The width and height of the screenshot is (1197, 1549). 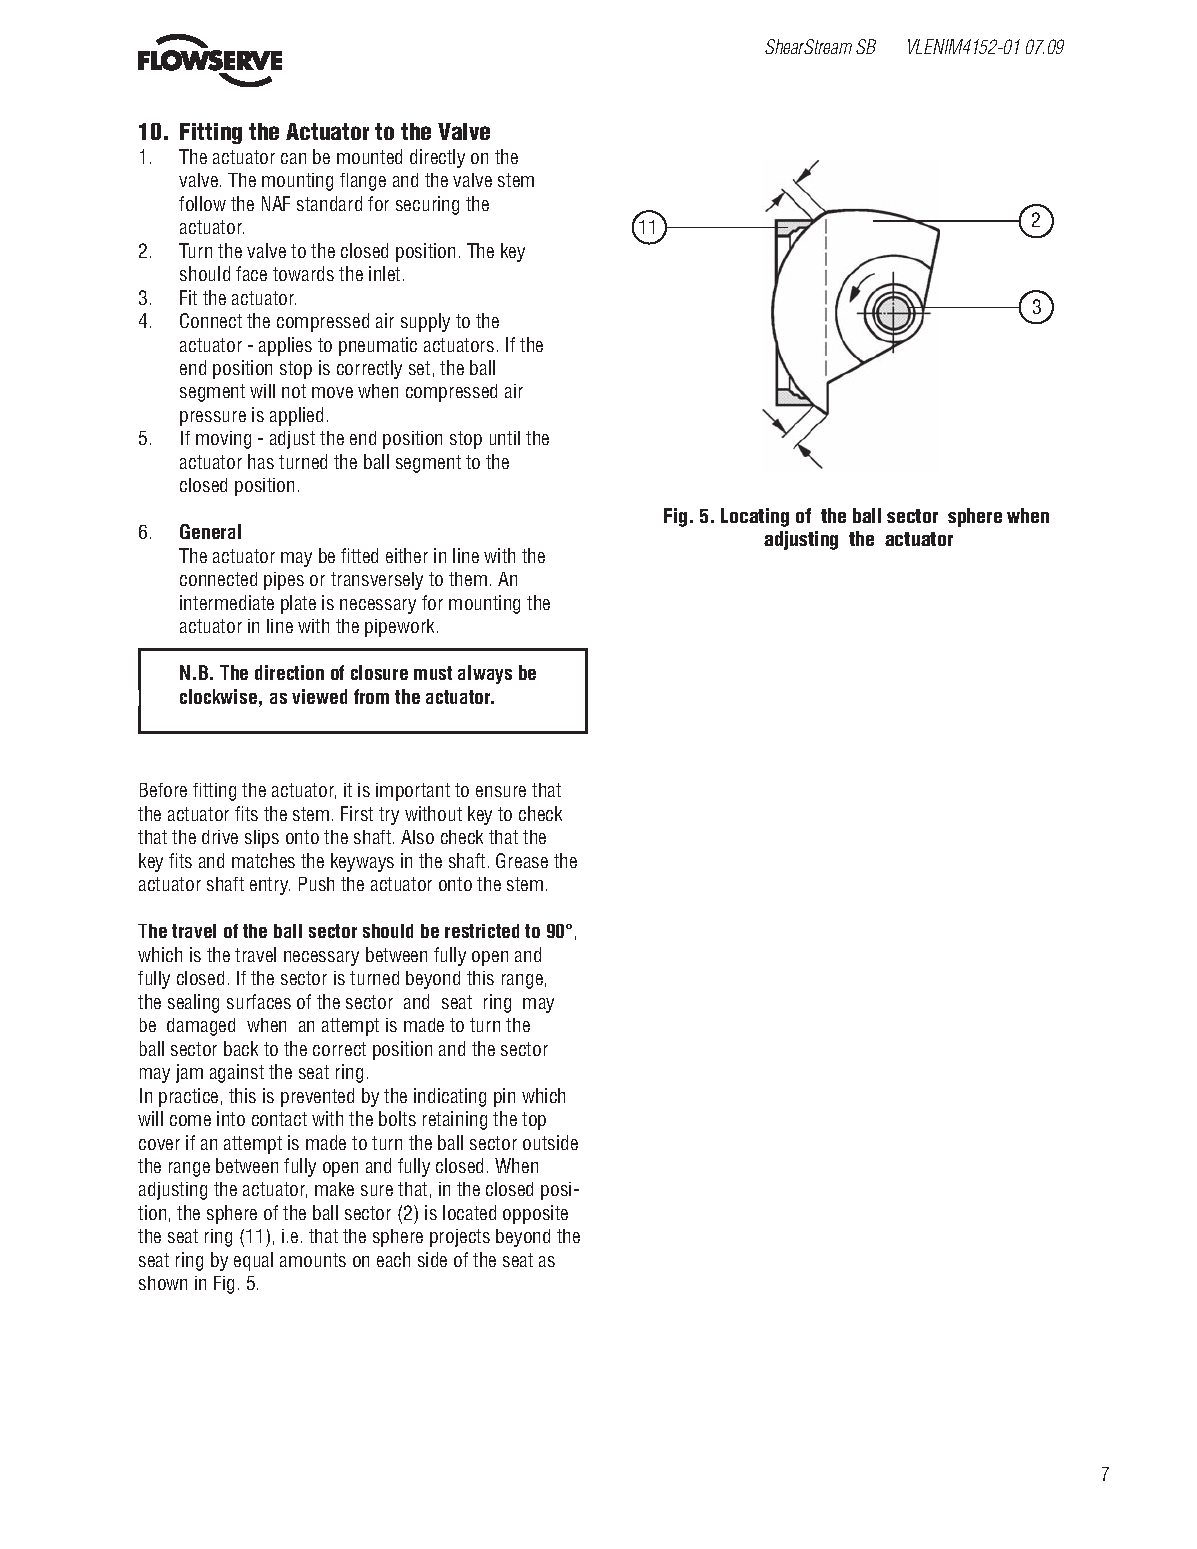 I want to click on projects, so click(x=460, y=1238).
